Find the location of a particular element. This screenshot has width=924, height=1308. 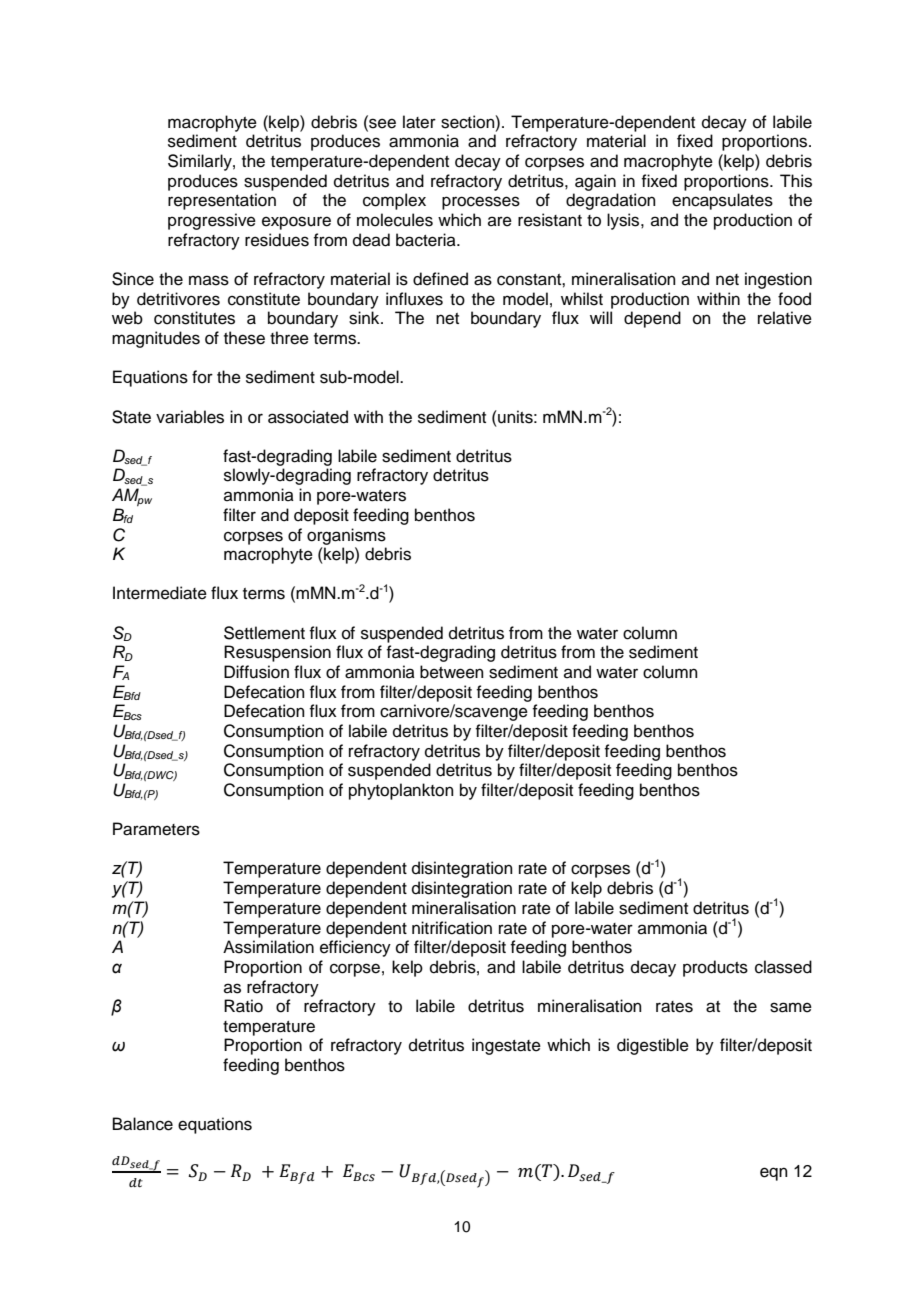

representation is located at coordinates (222, 201).
